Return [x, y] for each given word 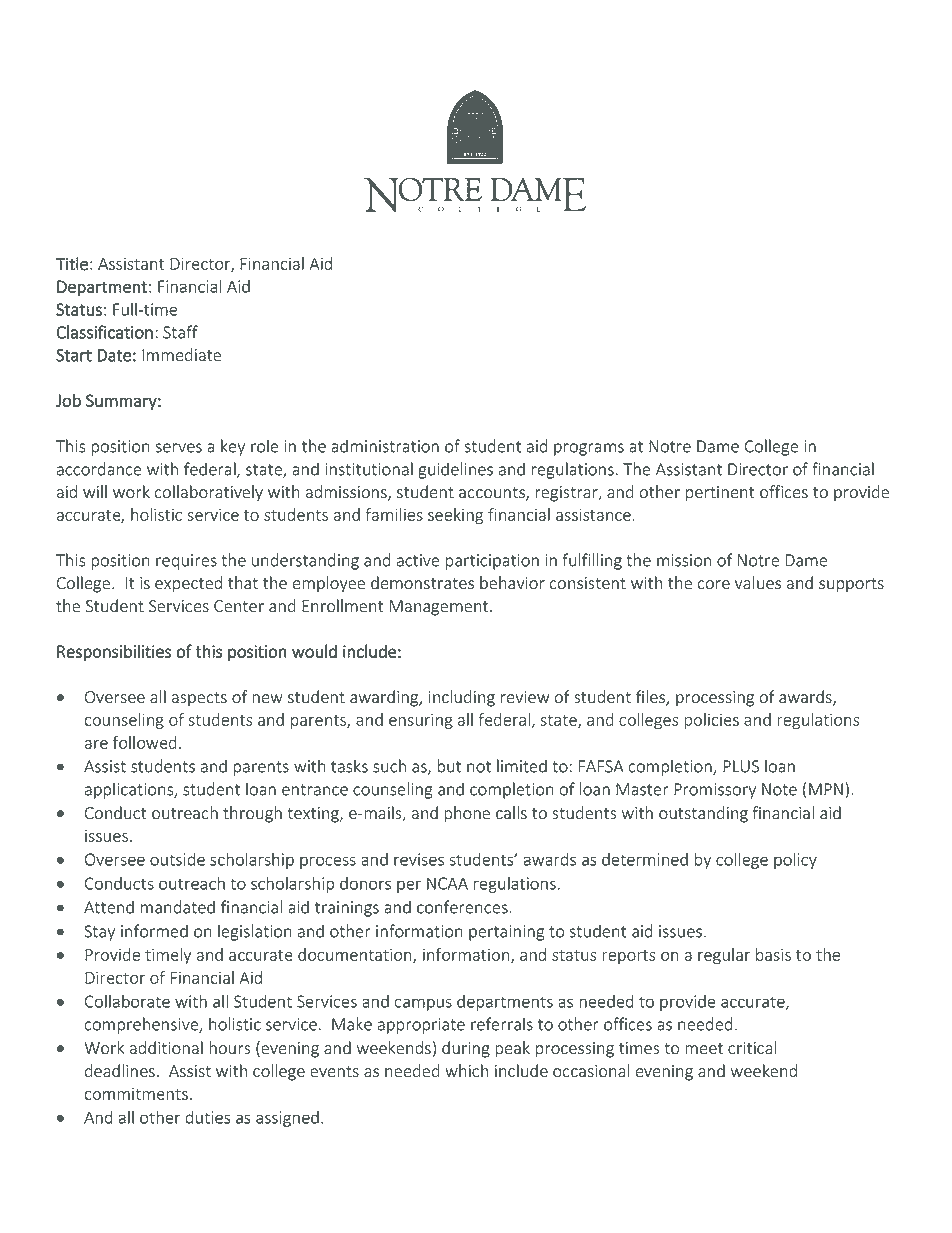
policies [711, 721]
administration [385, 446]
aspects [199, 699]
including [462, 698]
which [466, 1071]
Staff [180, 332]
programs [589, 449]
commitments [136, 1094]
